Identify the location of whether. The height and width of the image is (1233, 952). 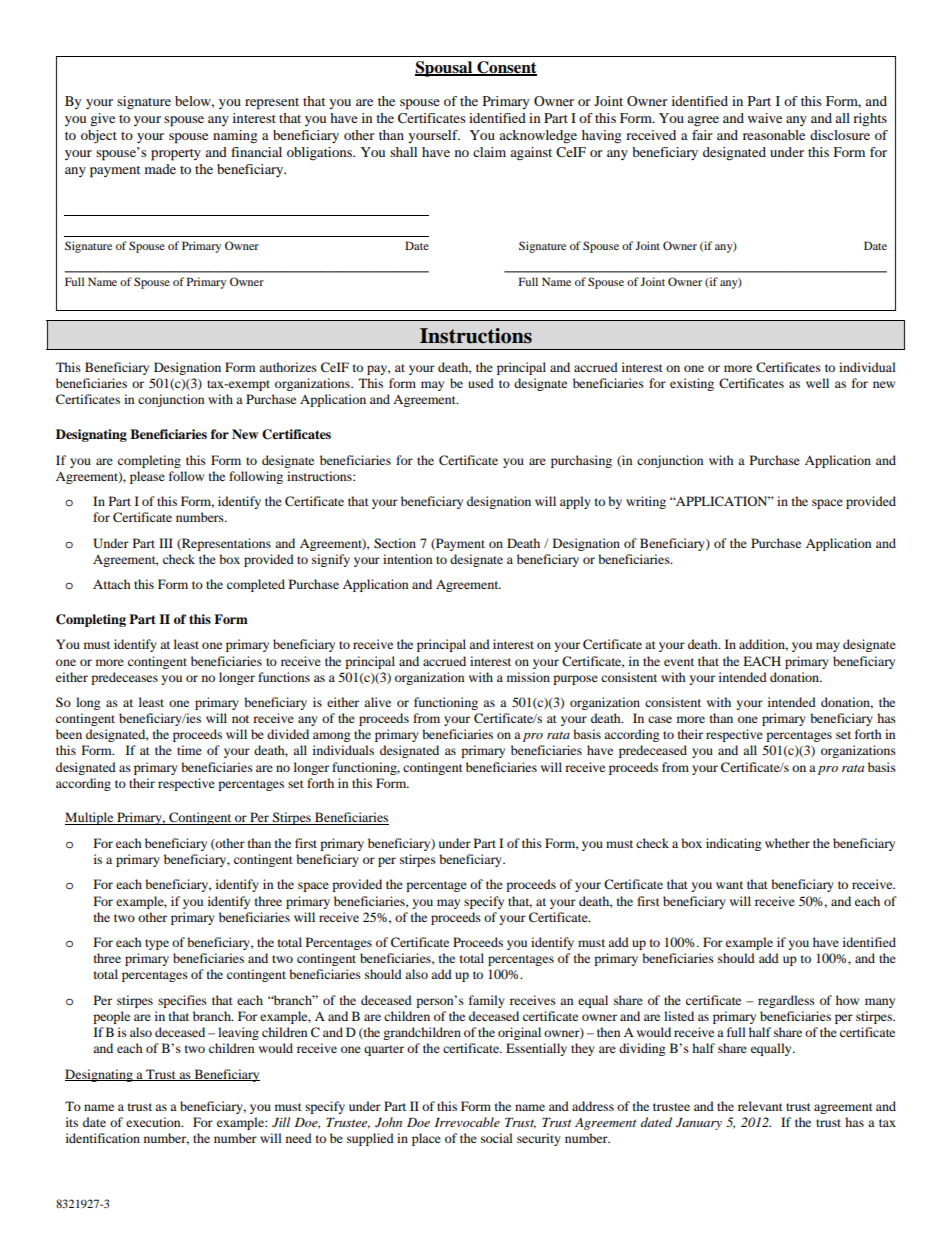
(787, 843).
